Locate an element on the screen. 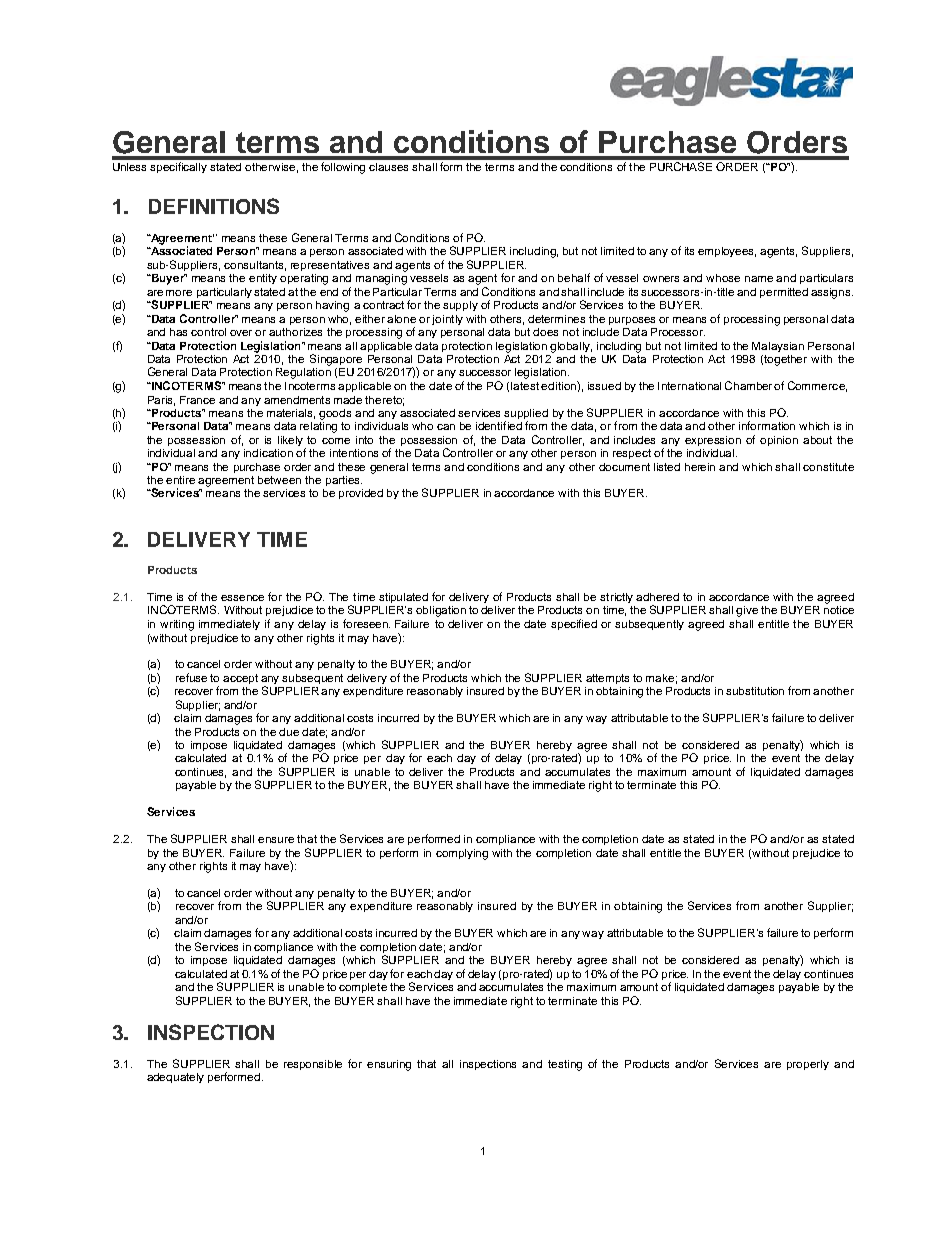  specified is located at coordinates (574, 624).
